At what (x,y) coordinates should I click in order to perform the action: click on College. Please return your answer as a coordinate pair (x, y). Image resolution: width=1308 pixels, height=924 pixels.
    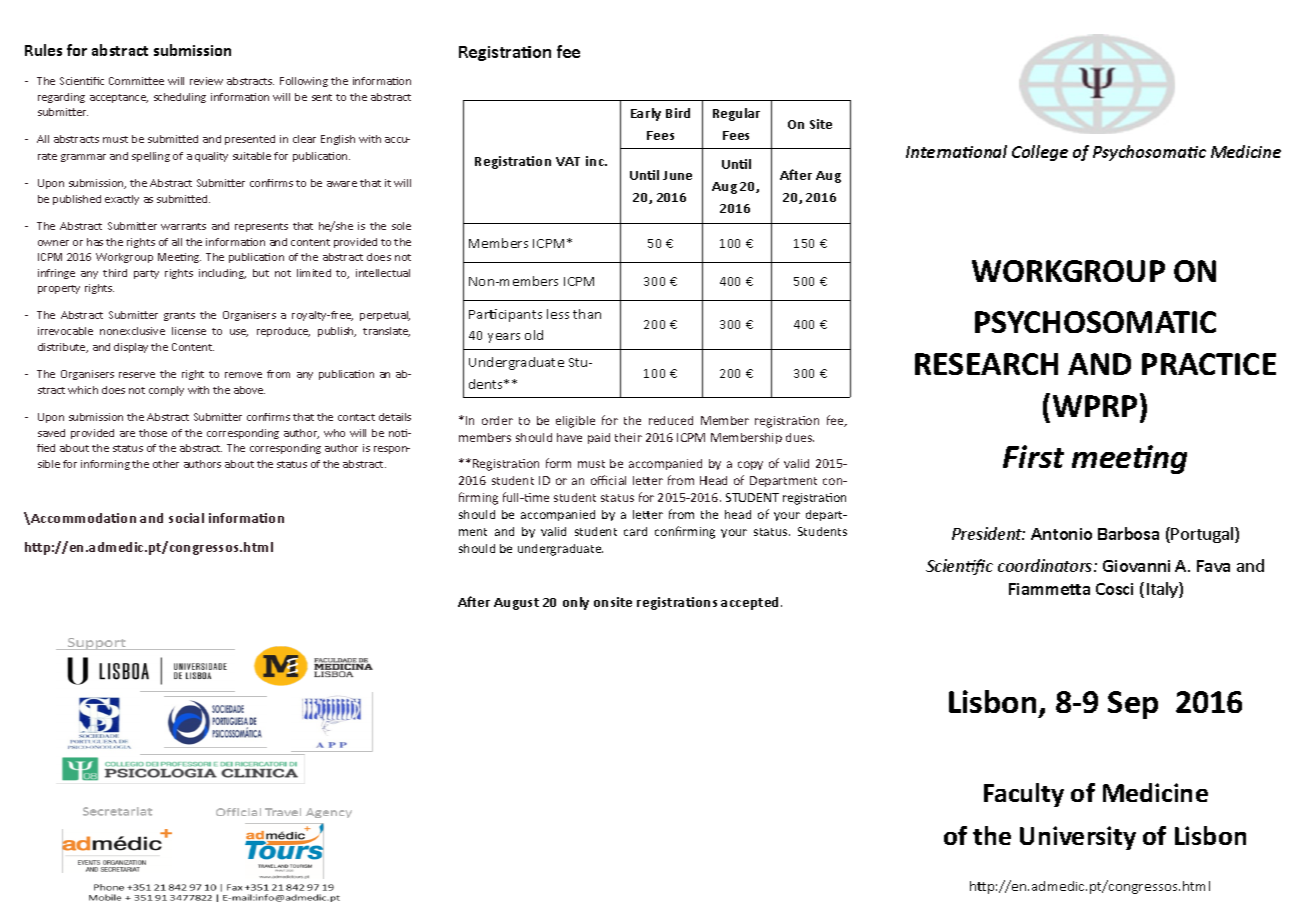
    Looking at the image, I should click on (1040, 153).
